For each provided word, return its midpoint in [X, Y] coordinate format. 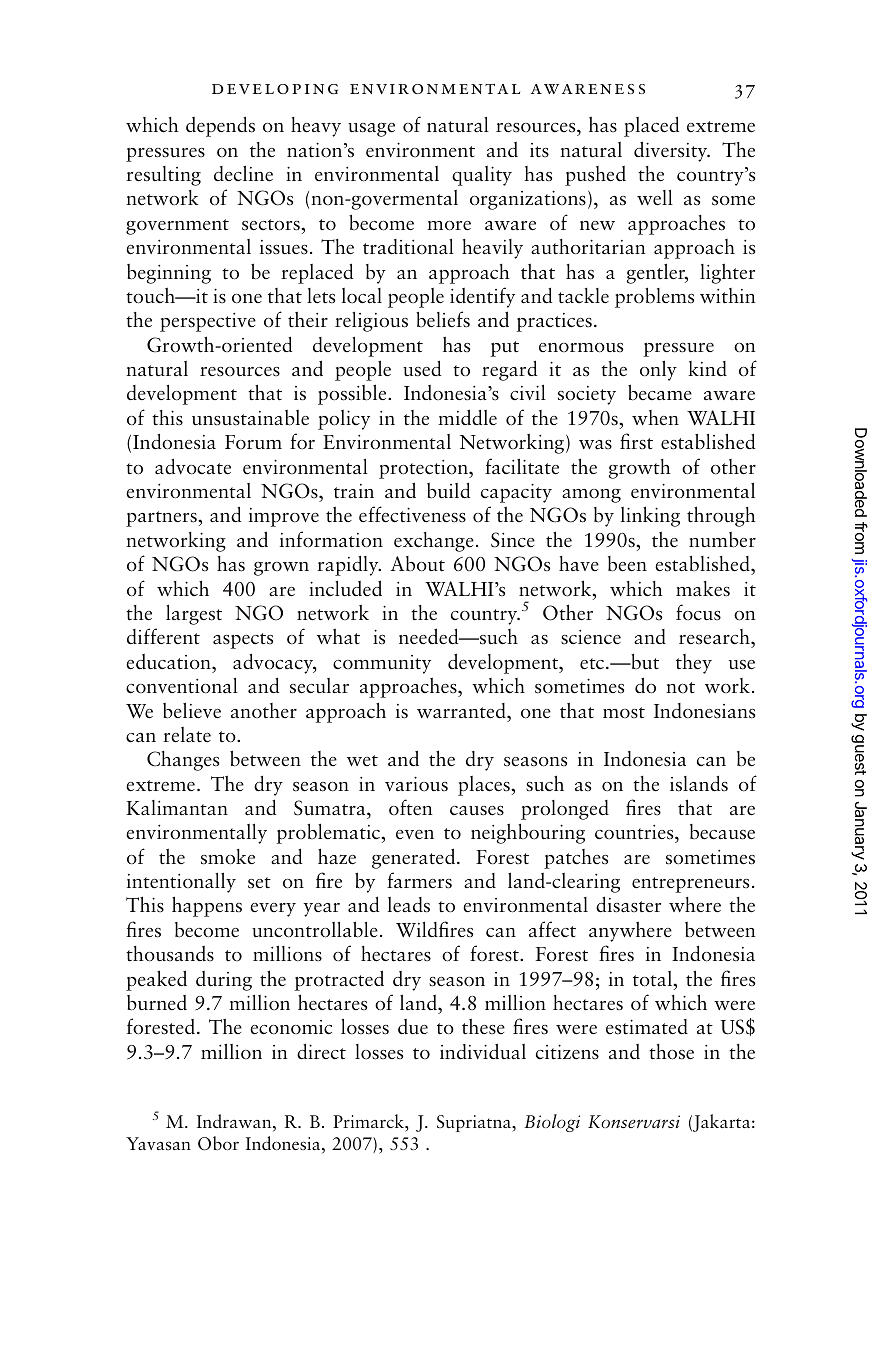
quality [482, 176]
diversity [672, 151]
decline [243, 173]
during [224, 981]
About [418, 564]
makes [703, 589]
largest [194, 615]
